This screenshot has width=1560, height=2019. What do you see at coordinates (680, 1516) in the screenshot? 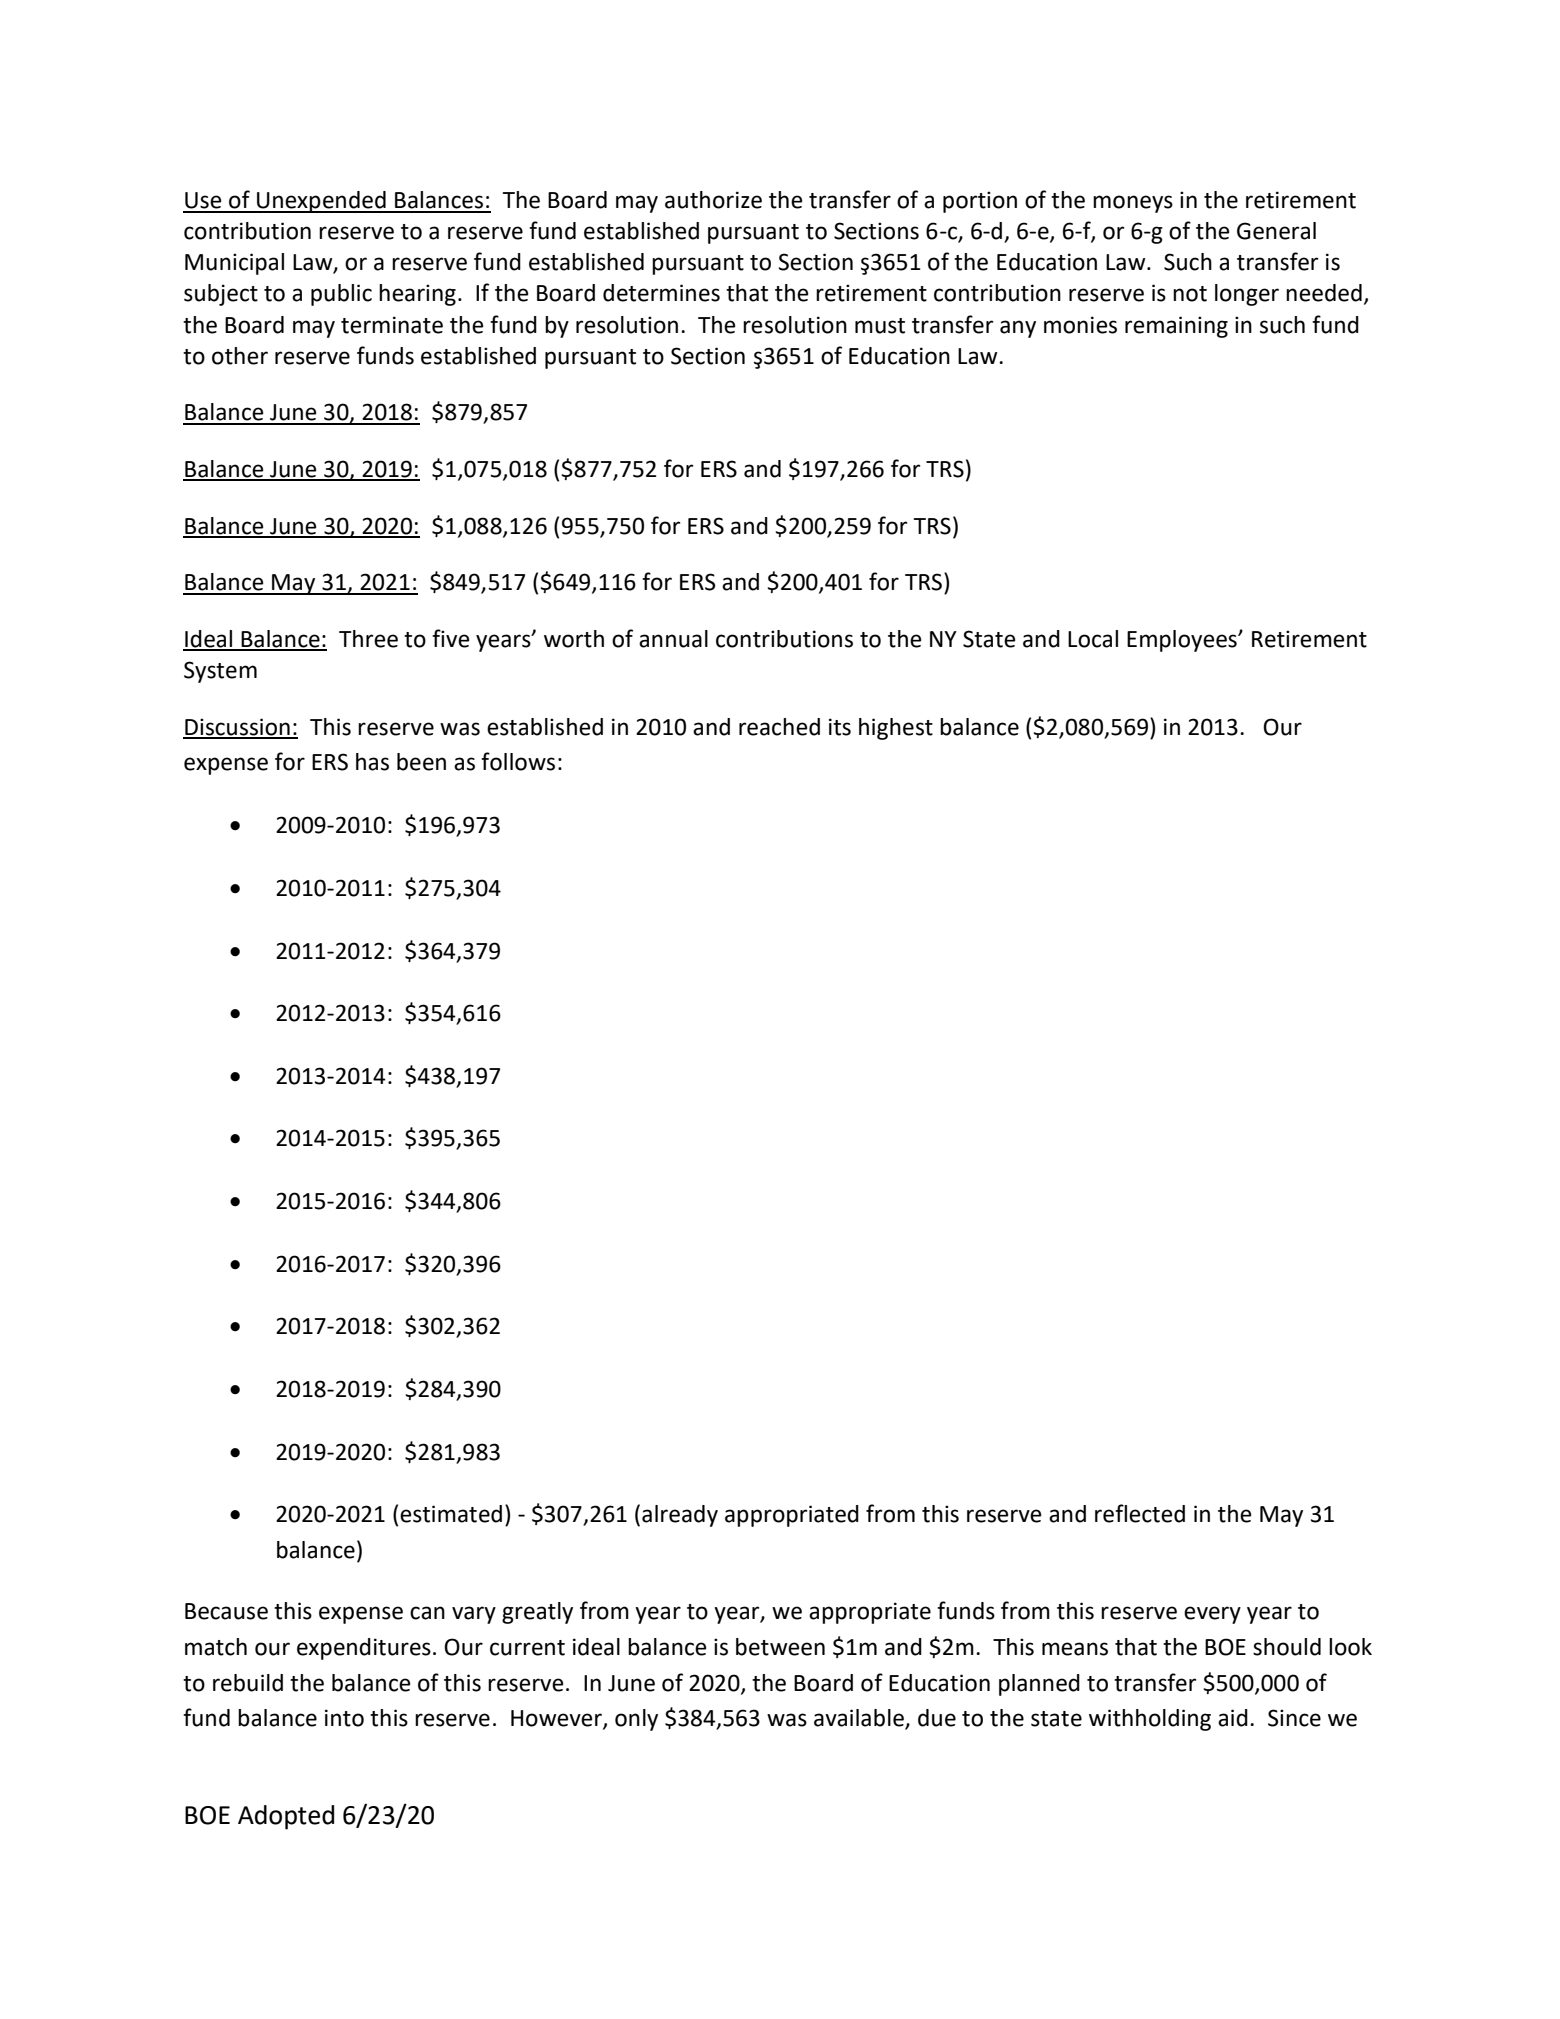
I see `already` at bounding box center [680, 1516].
